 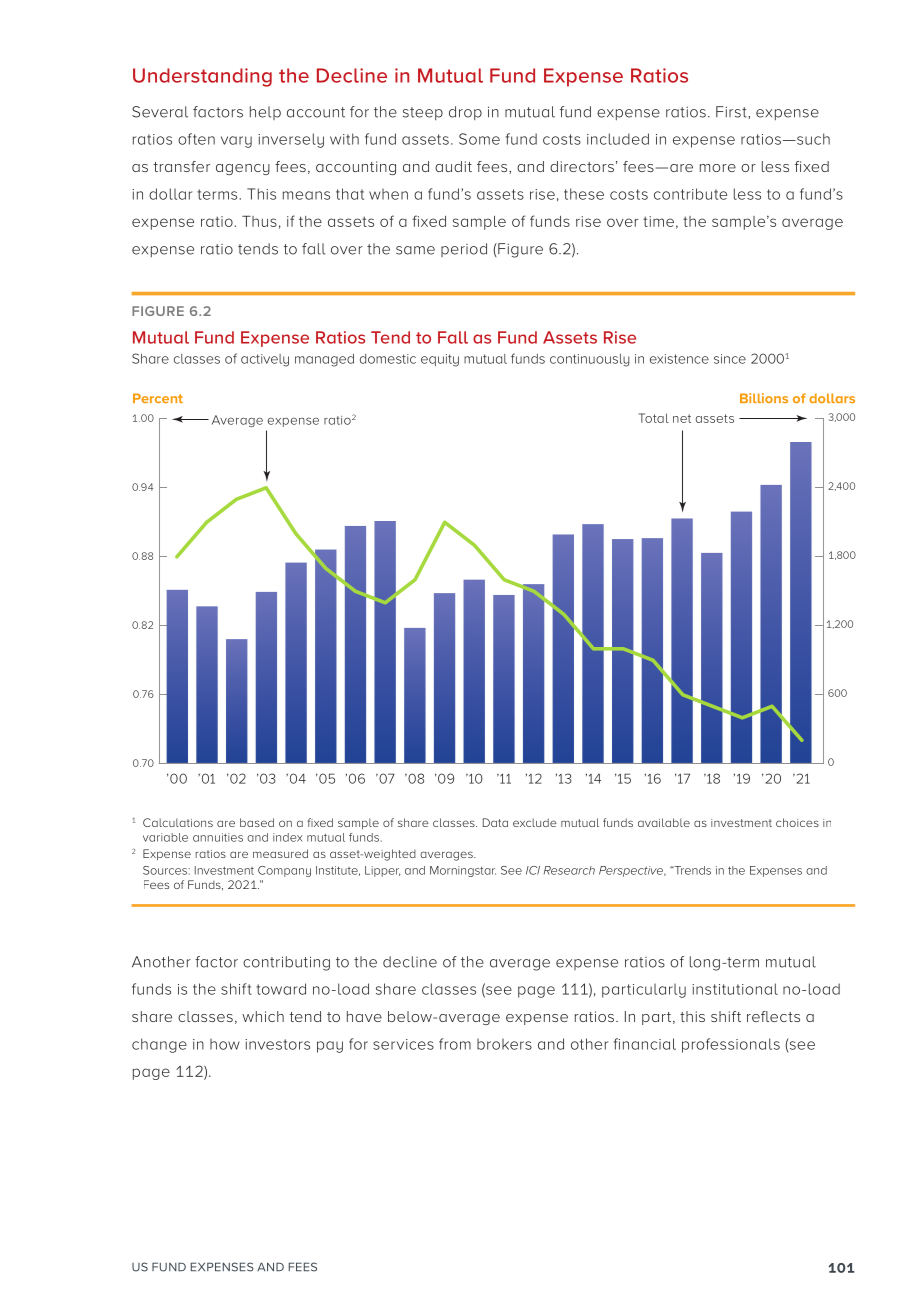 What do you see at coordinates (263, 1016) in the screenshot?
I see `which` at bounding box center [263, 1016].
